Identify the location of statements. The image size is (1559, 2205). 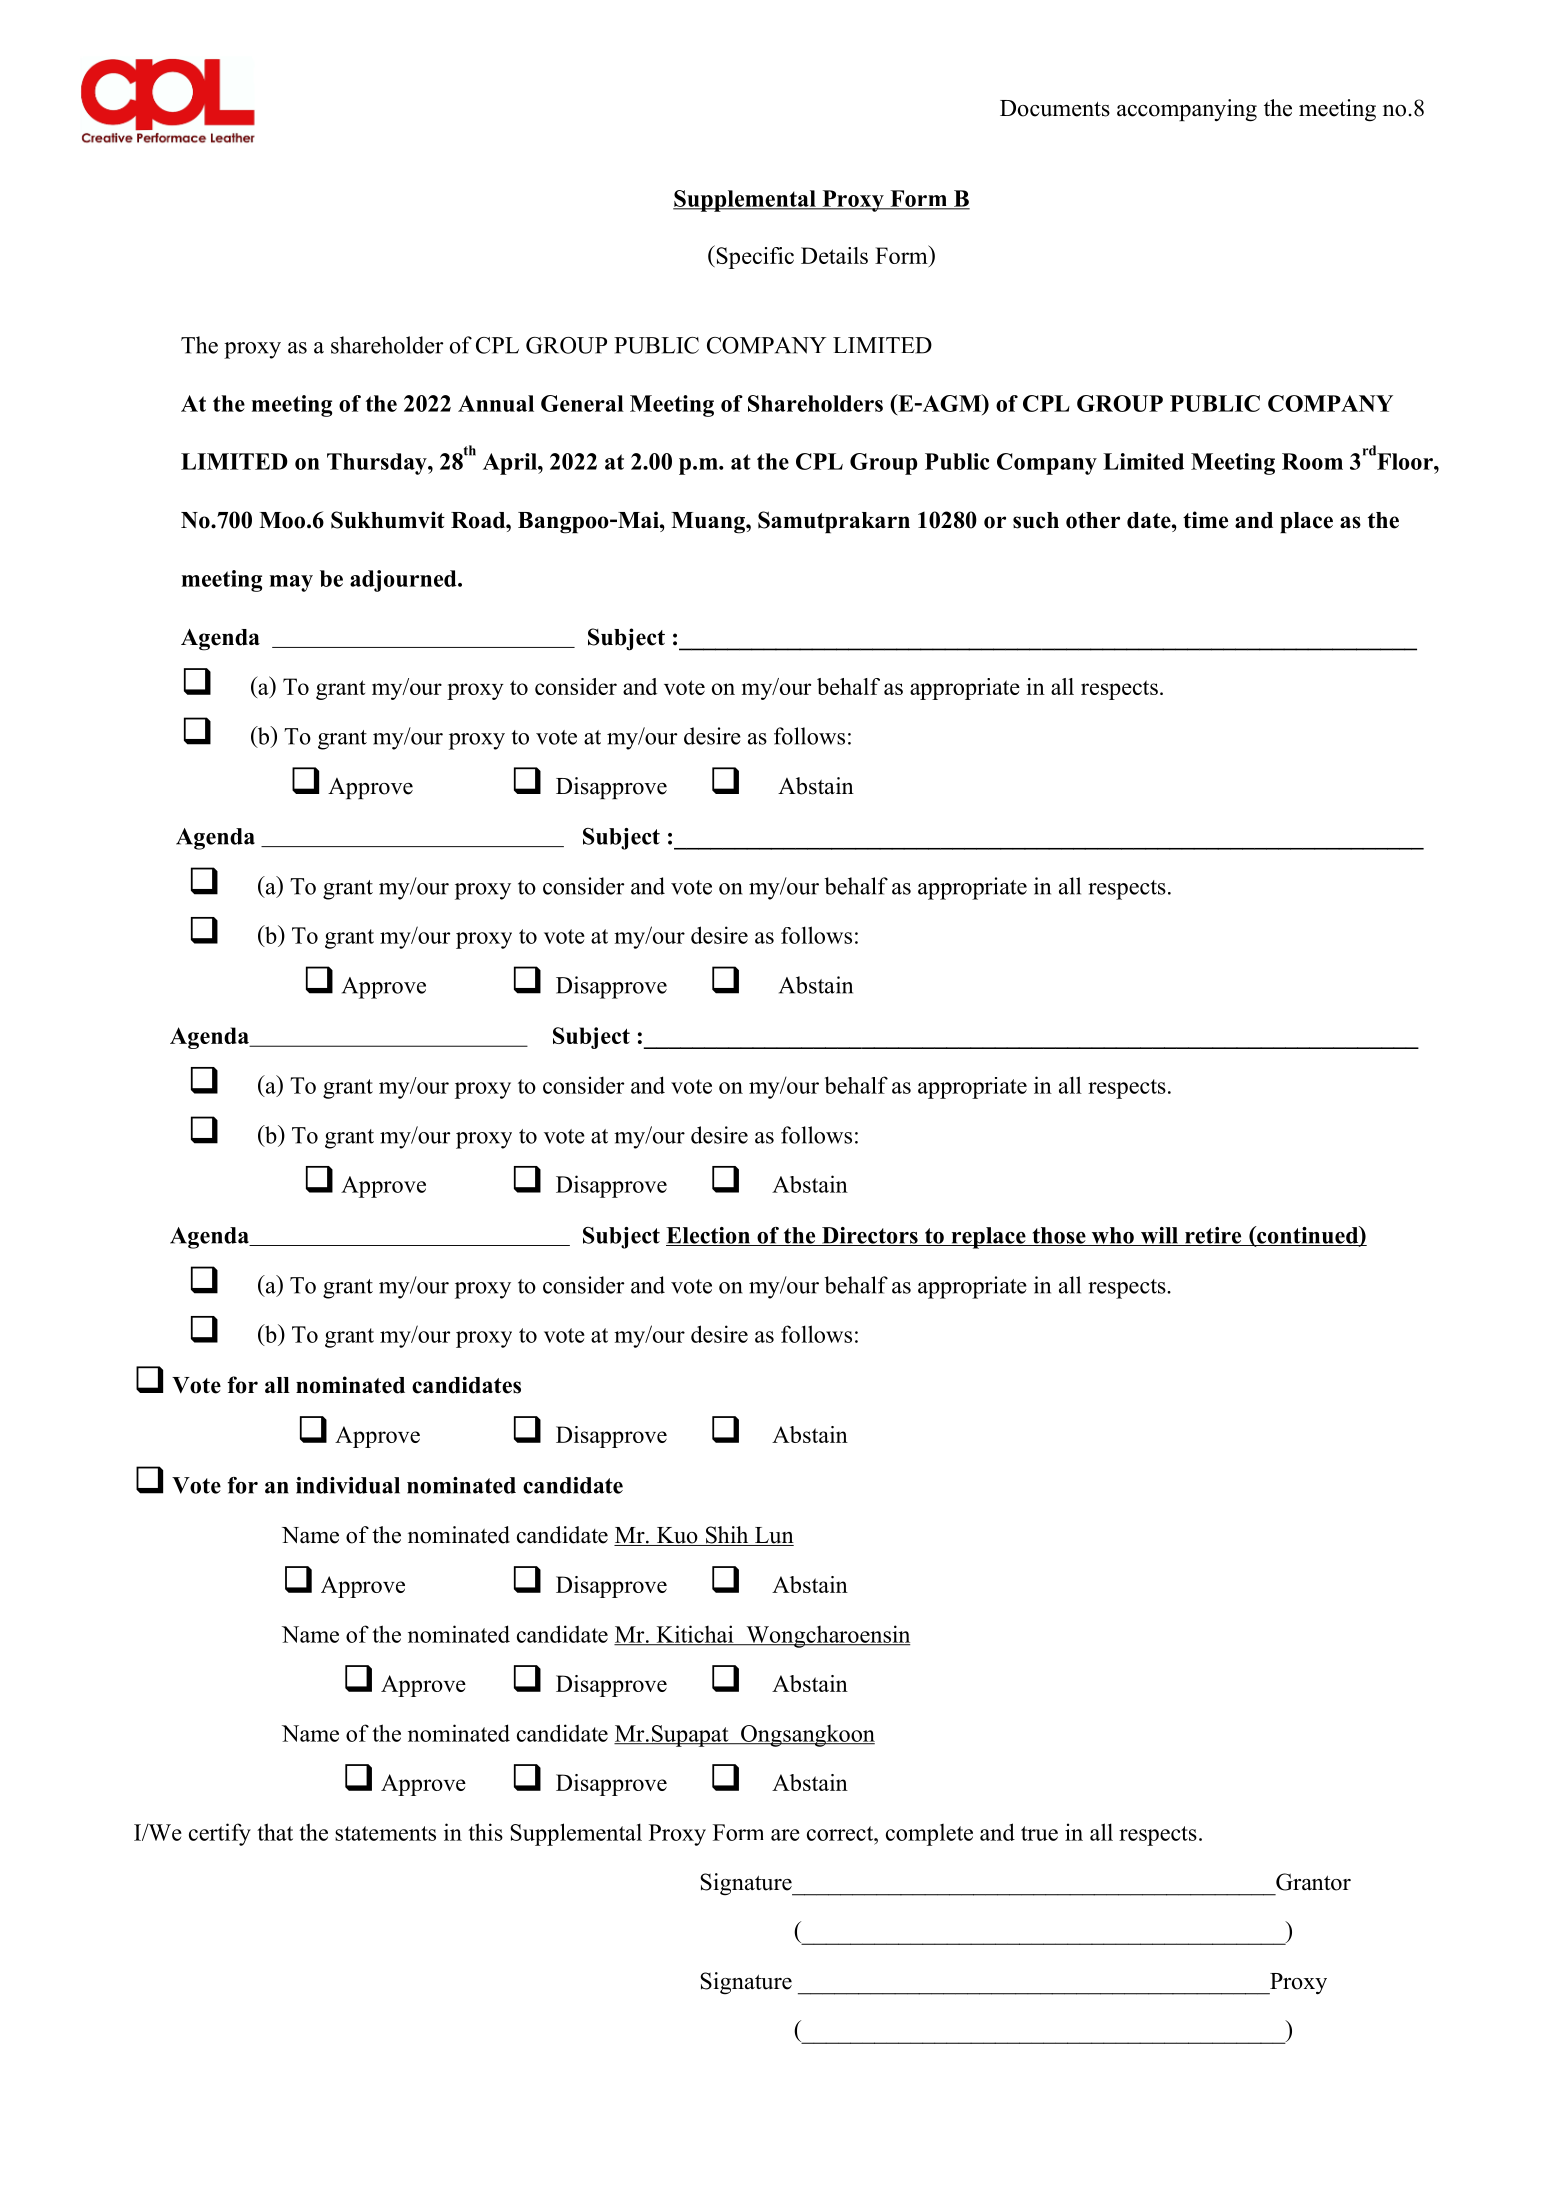
(385, 1833).
